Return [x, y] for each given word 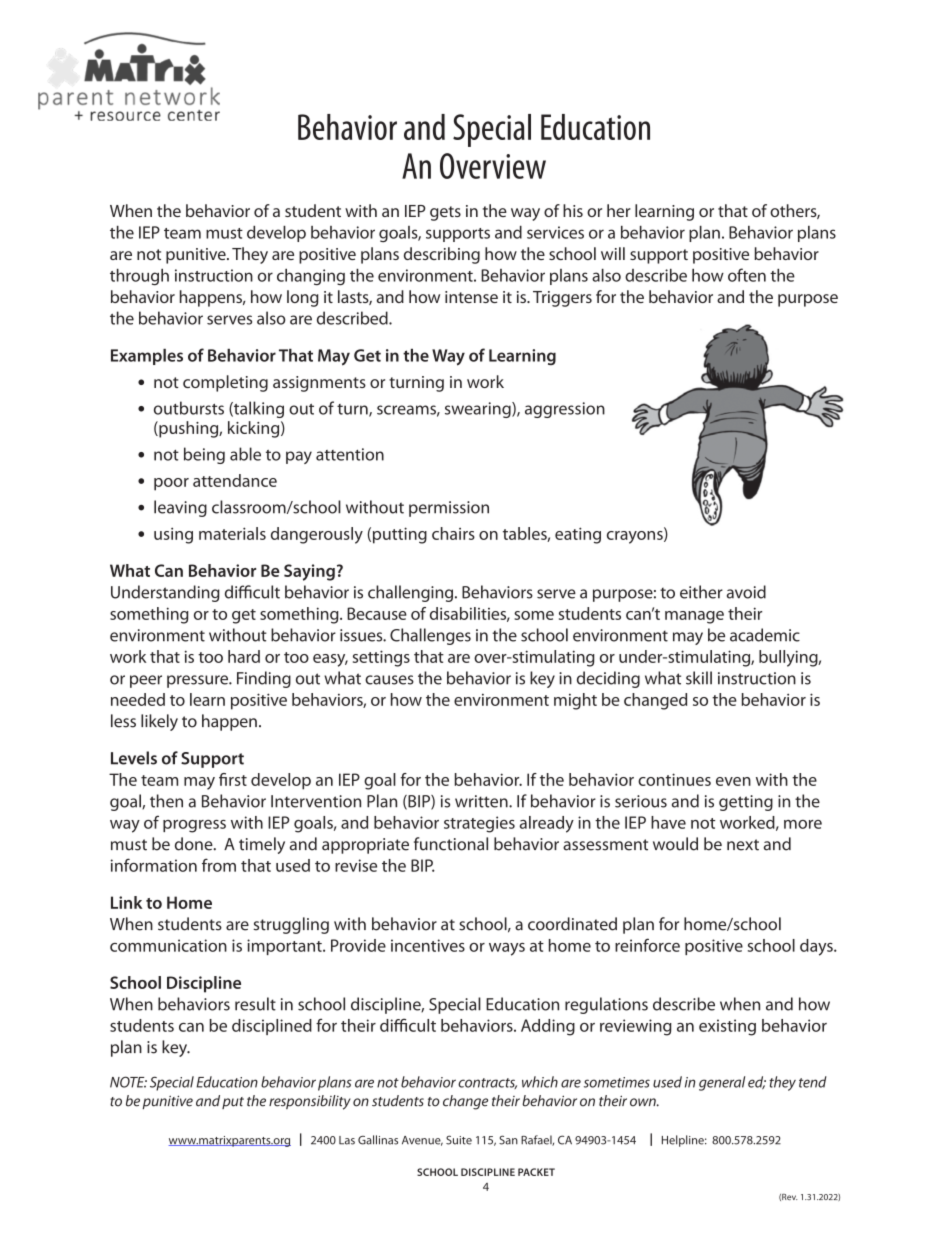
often [747, 275]
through [139, 277]
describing [442, 255]
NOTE [128, 1082]
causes [389, 680]
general [722, 1083]
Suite [459, 1140]
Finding [264, 679]
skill [699, 678]
